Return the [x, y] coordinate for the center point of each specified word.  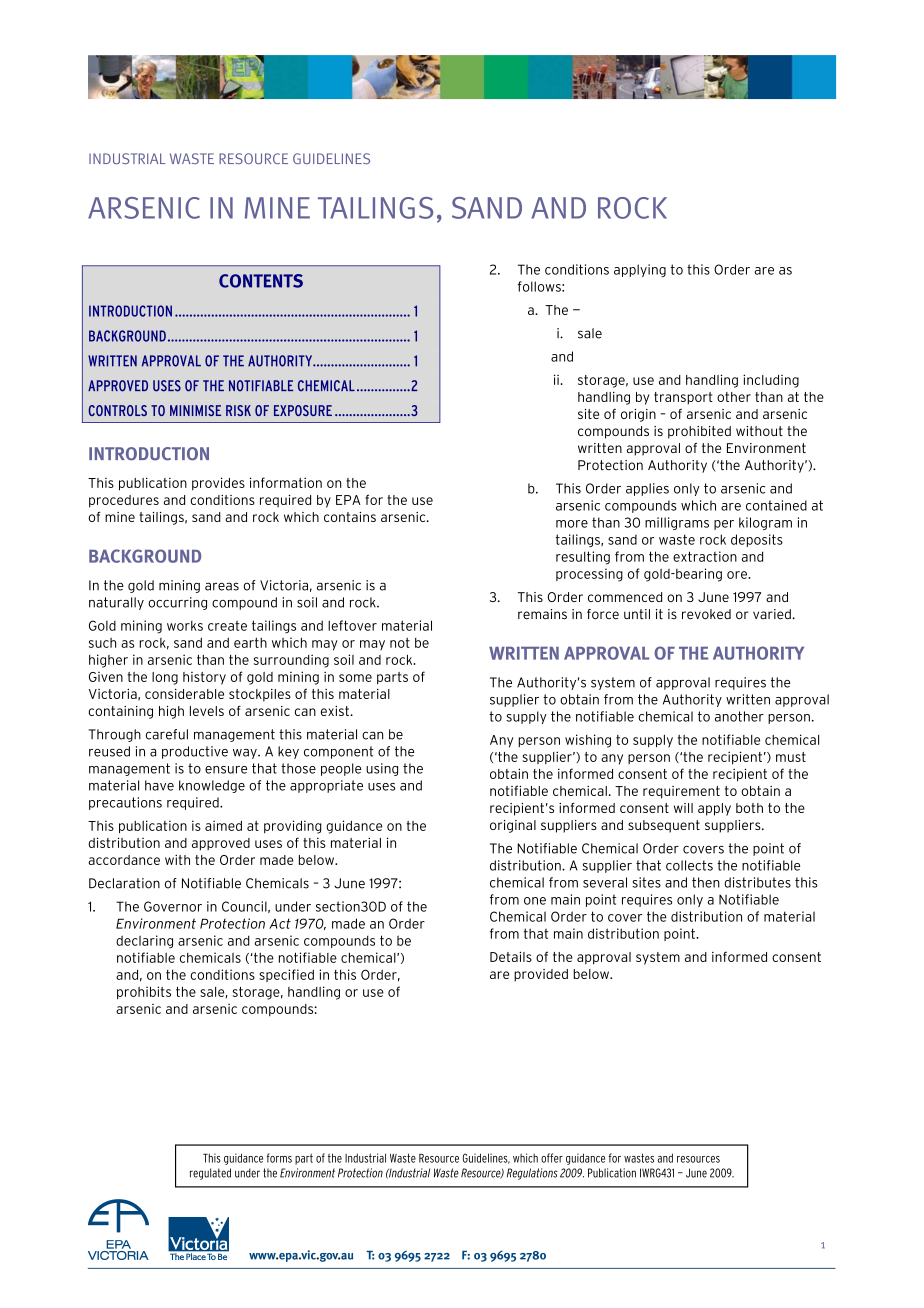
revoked [706, 614]
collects [689, 865]
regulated [210, 1174]
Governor [173, 906]
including [771, 381]
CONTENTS [261, 281]
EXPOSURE [303, 410]
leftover [352, 625]
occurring [177, 603]
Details [511, 956]
